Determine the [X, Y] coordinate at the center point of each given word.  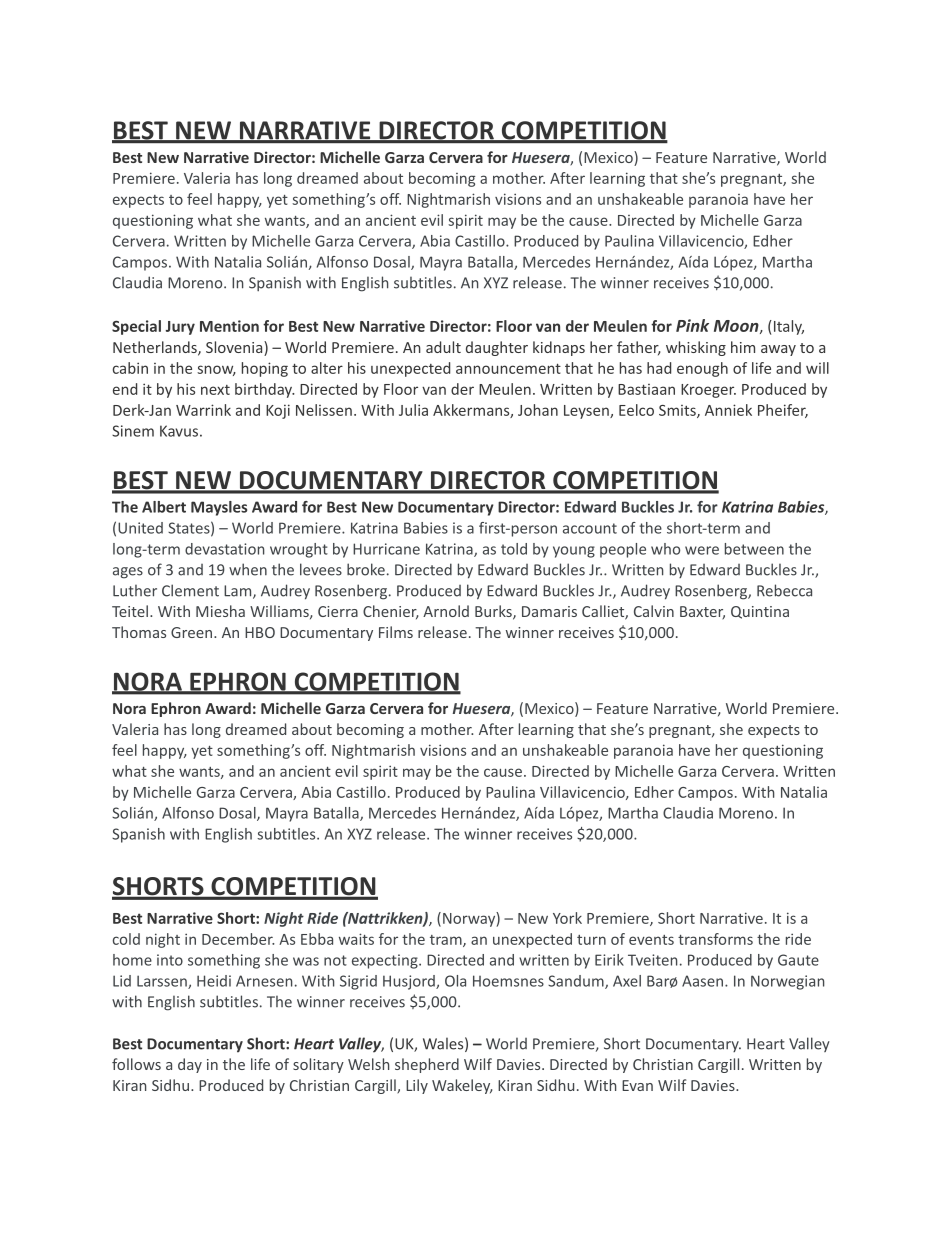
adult [443, 347]
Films [396, 632]
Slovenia [235, 348]
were [702, 550]
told [514, 549]
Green [191, 632]
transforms [715, 939]
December [238, 939]
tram [447, 941]
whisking [696, 348]
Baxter [702, 612]
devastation [224, 549]
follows [136, 1064]
